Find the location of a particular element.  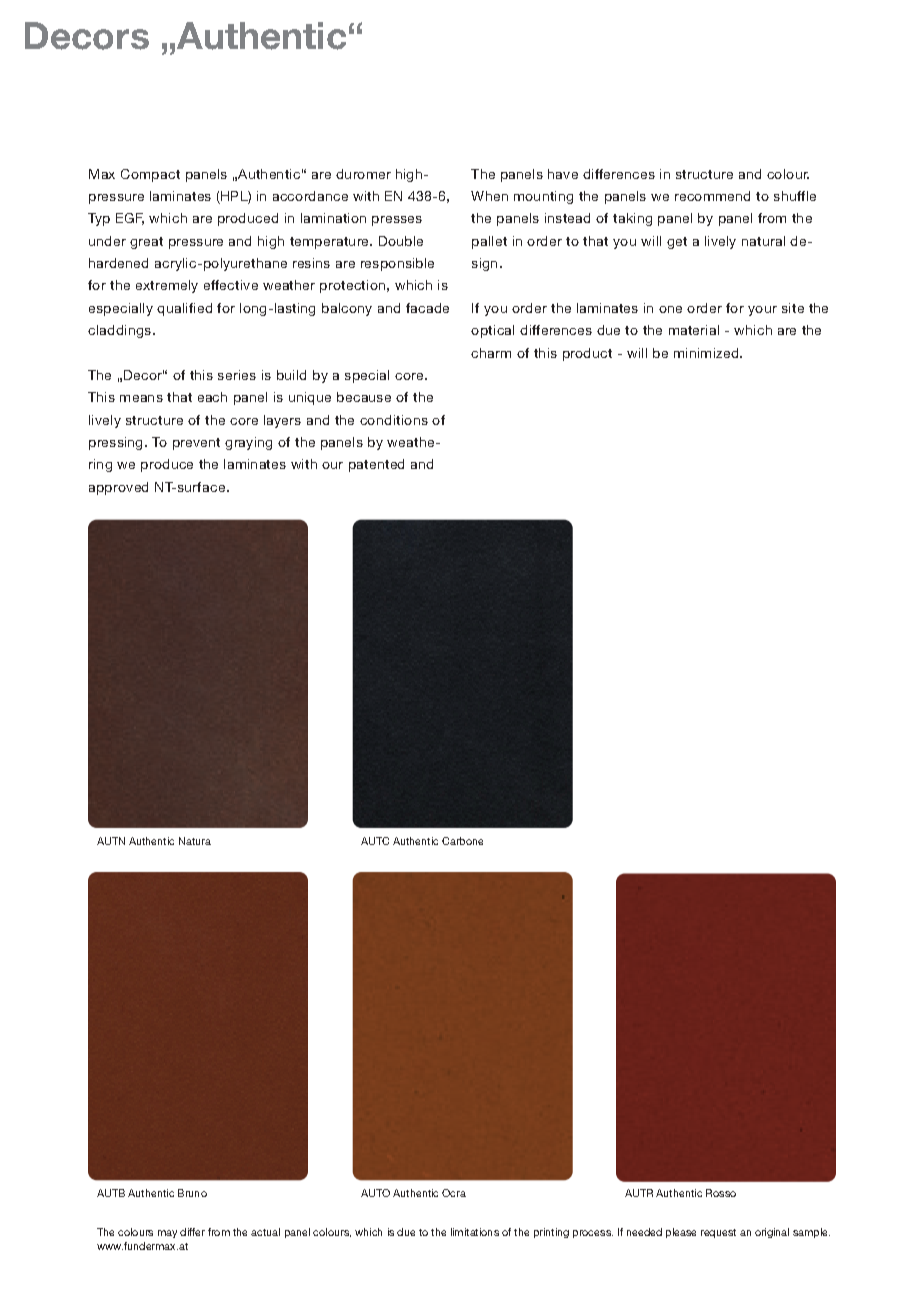

When is located at coordinates (489, 196).
